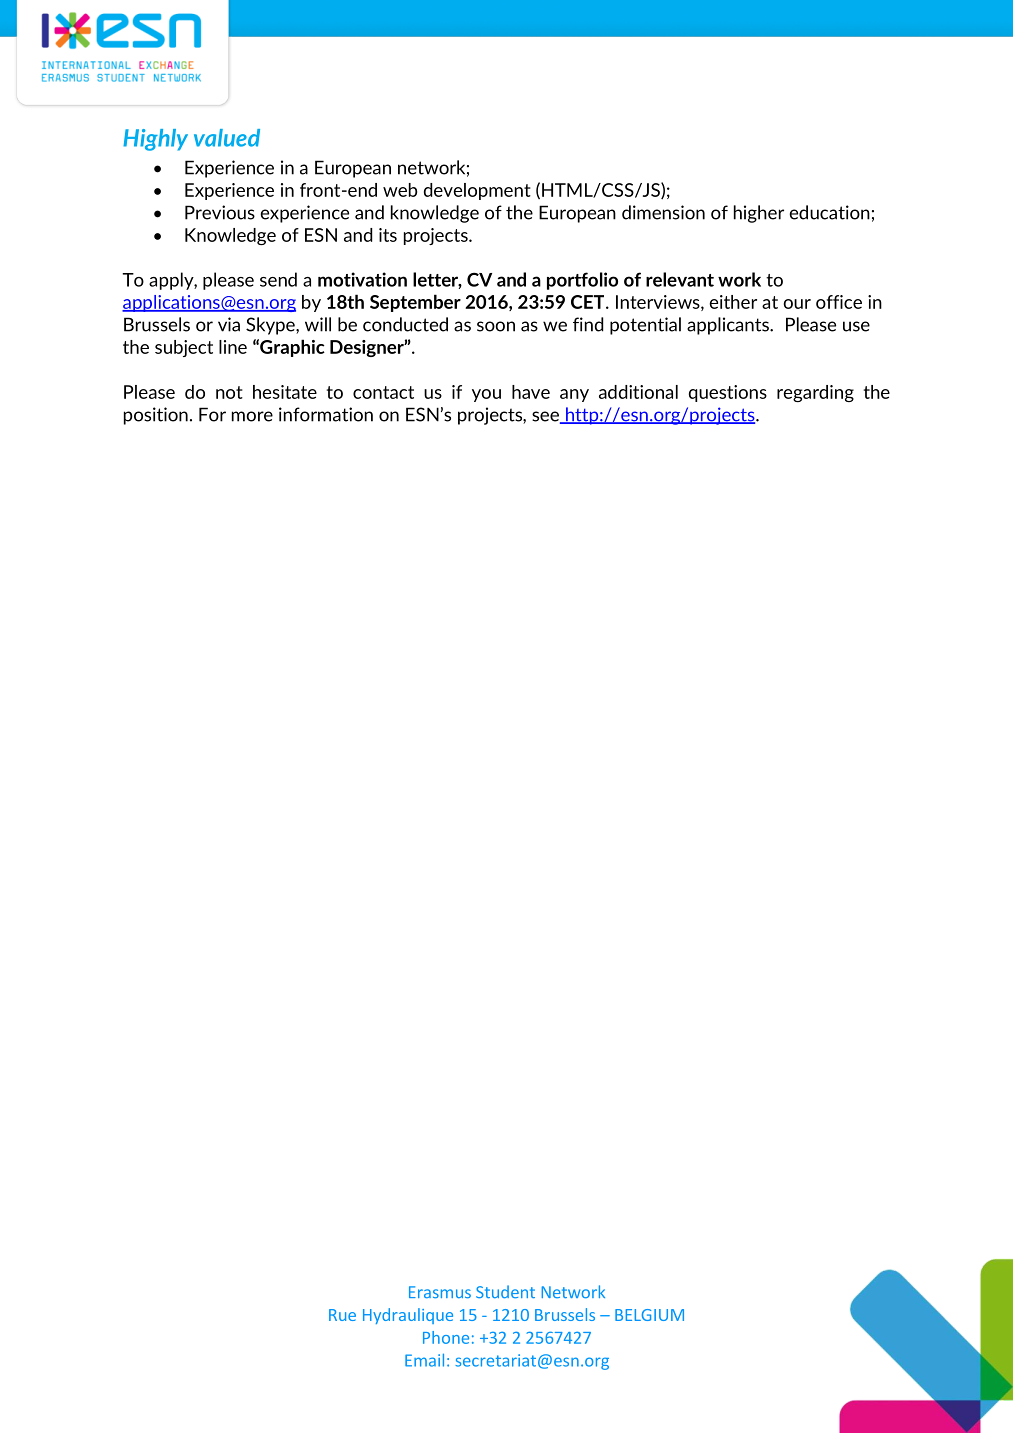  Describe the element at coordinates (424, 1360) in the page. I see `Email` at that location.
